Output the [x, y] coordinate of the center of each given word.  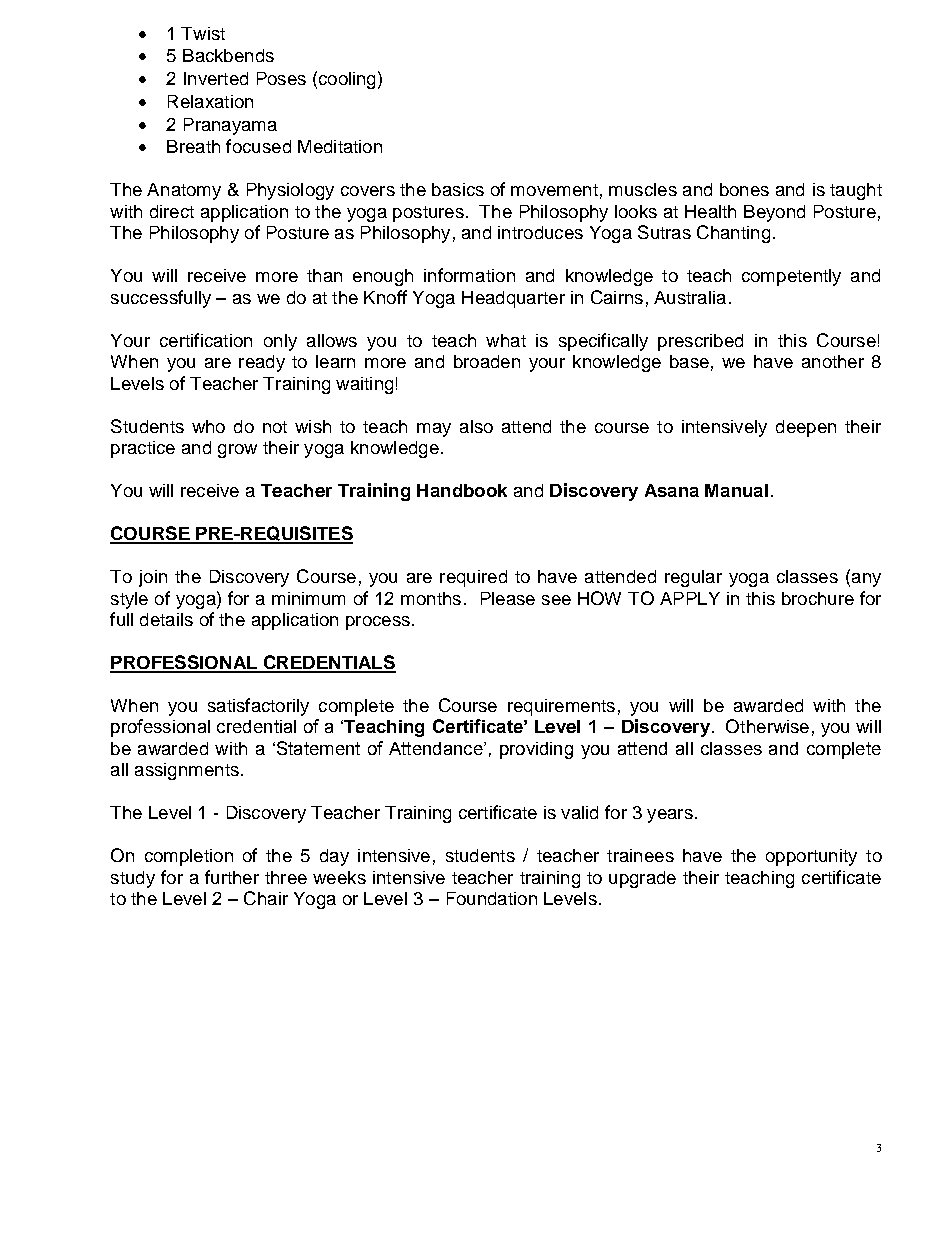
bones [744, 189]
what [506, 340]
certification [206, 340]
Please [508, 598]
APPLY [690, 598]
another [833, 361]
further [232, 877]
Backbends [228, 55]
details [166, 619]
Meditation [340, 146]
